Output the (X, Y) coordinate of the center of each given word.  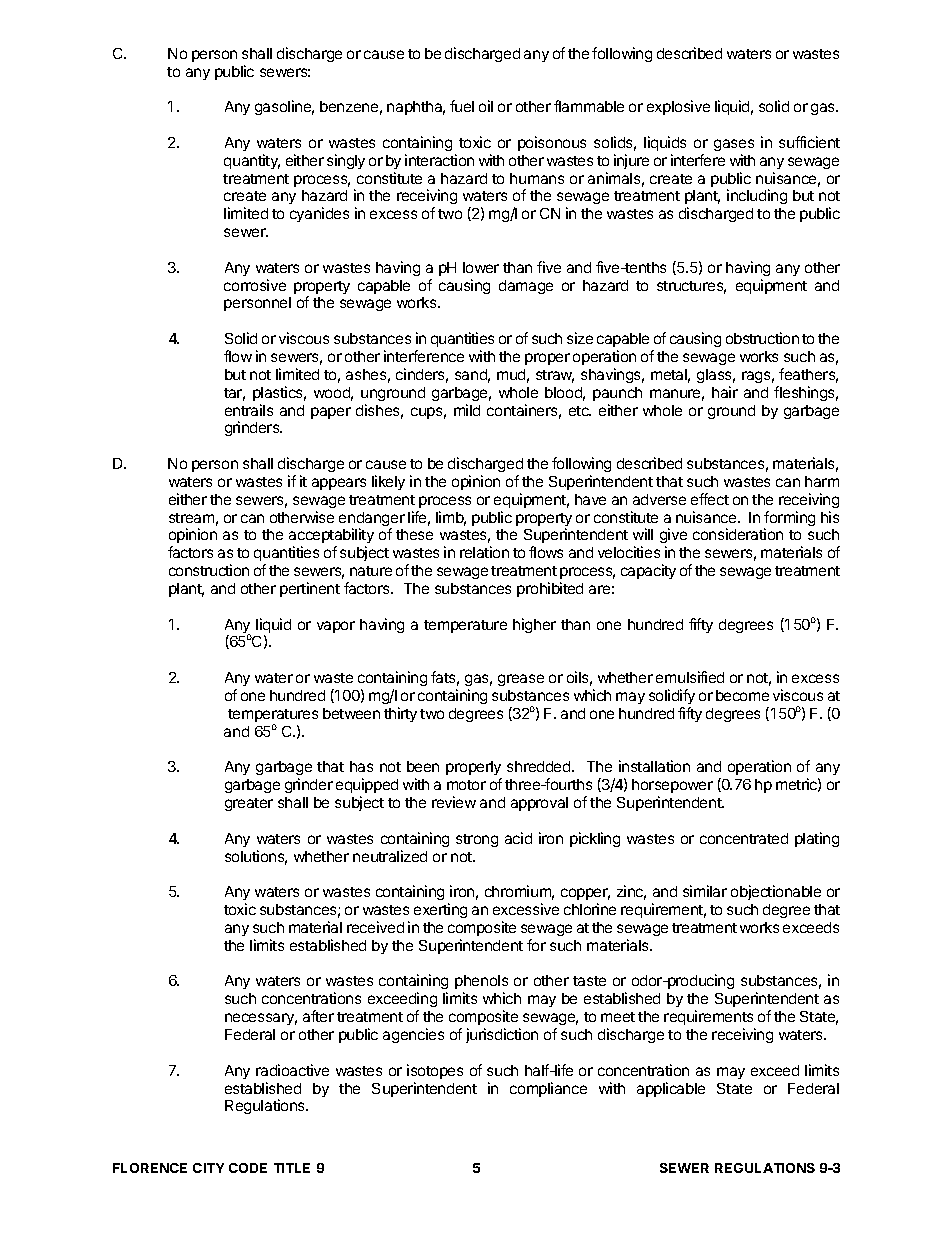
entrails (249, 410)
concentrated (744, 838)
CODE (248, 1168)
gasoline (284, 107)
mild (467, 410)
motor (466, 785)
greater (249, 804)
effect (710, 499)
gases (734, 145)
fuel (462, 106)
